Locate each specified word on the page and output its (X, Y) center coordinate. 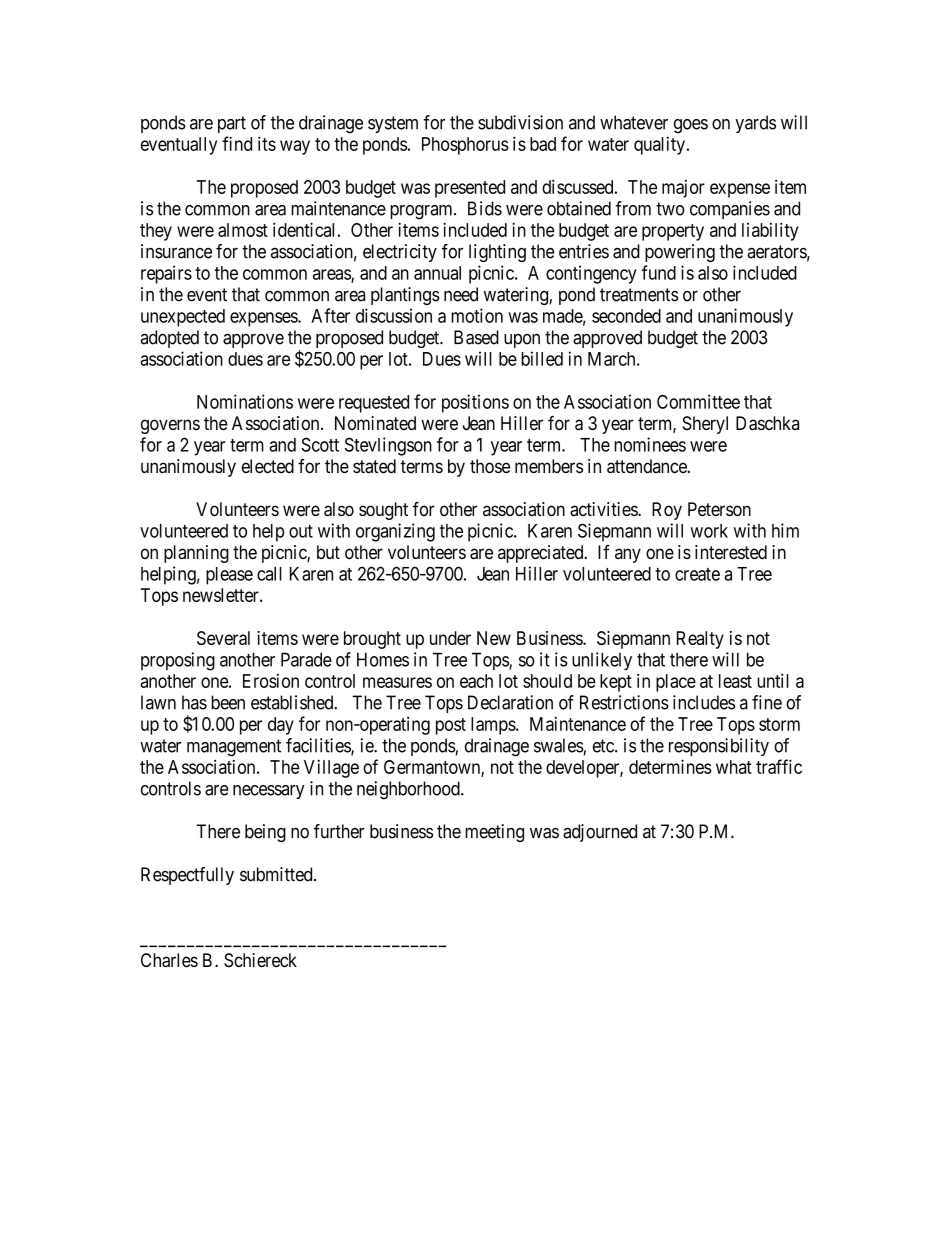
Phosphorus (465, 146)
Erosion (271, 681)
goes (691, 126)
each (476, 681)
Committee (698, 401)
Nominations (245, 401)
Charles (169, 960)
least (735, 681)
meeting (494, 833)
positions (475, 403)
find (237, 143)
